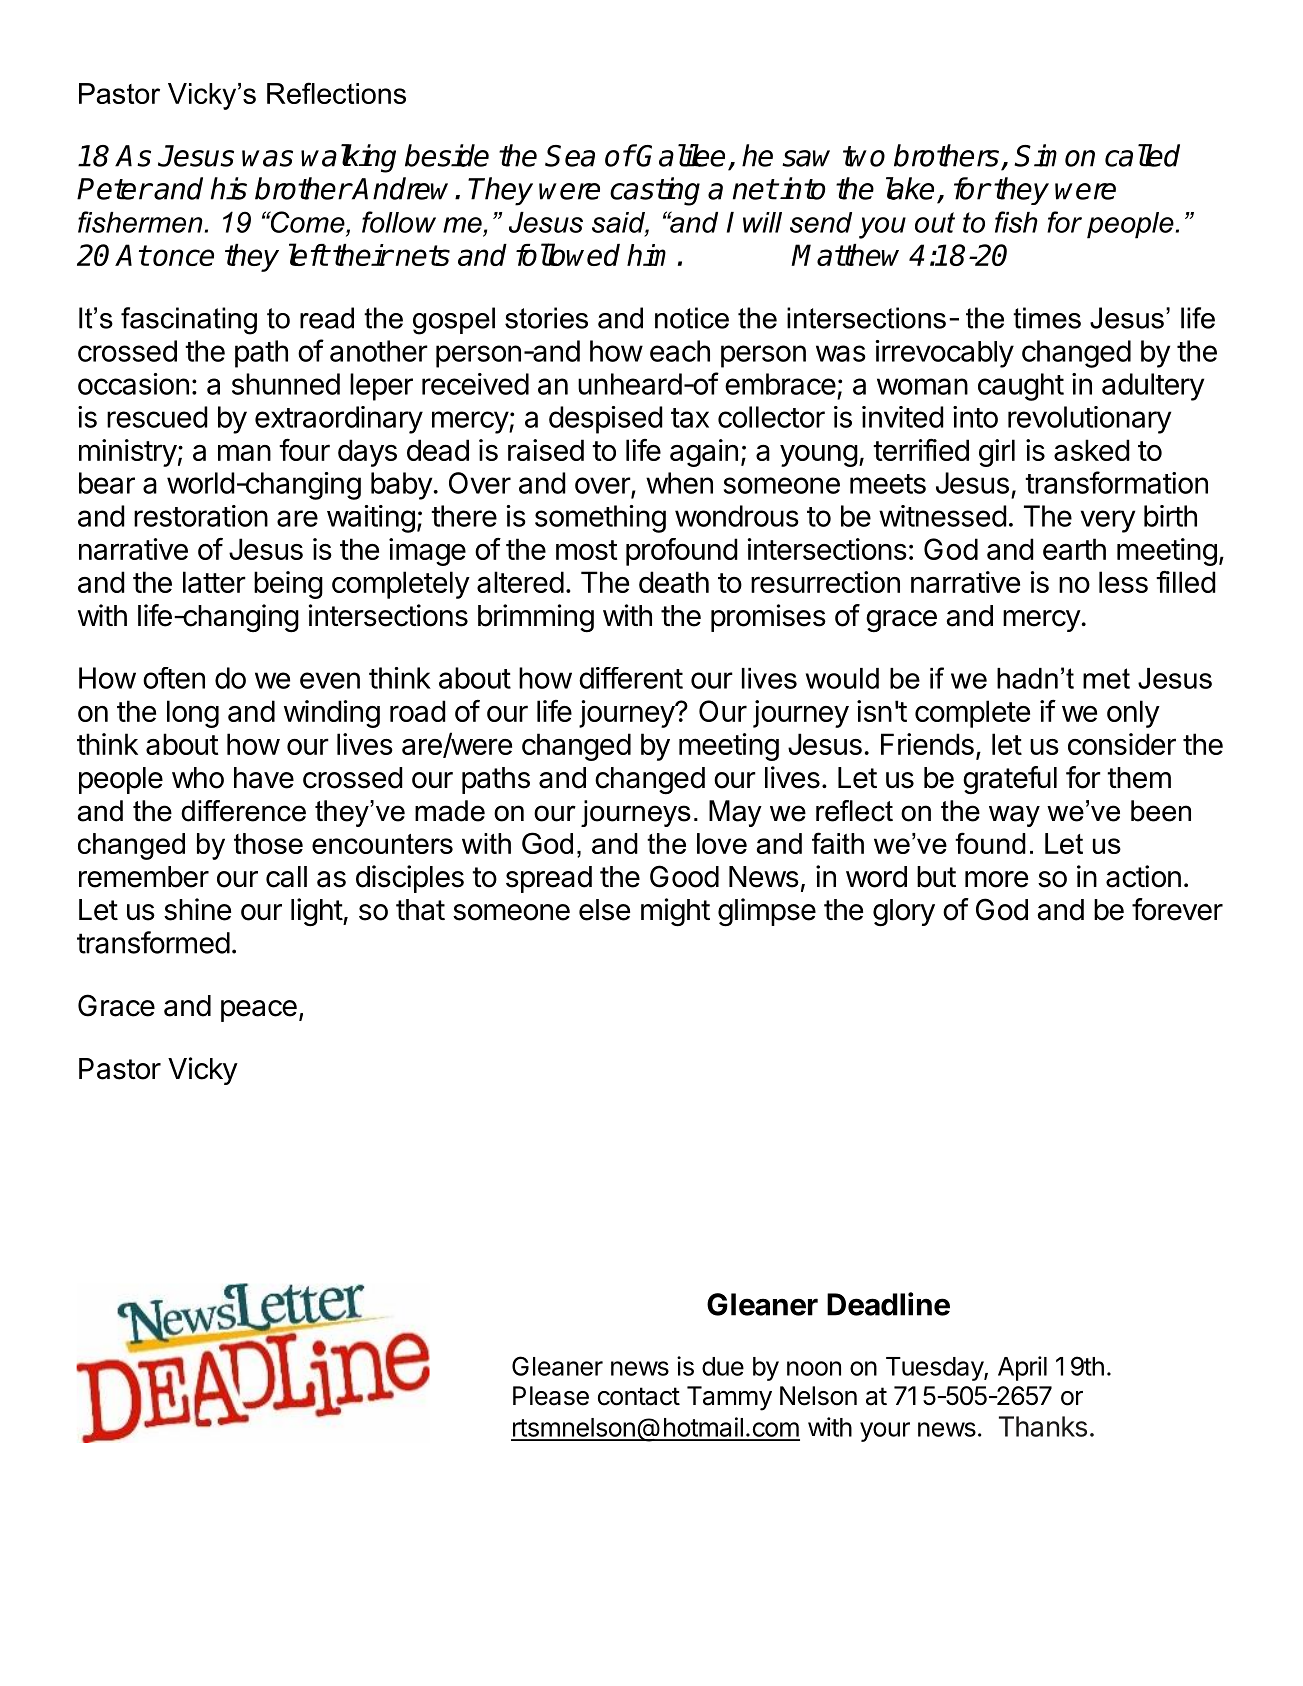 The height and width of the screenshot is (1686, 1303). What do you see at coordinates (229, 188) in the screenshot?
I see `his` at bounding box center [229, 188].
